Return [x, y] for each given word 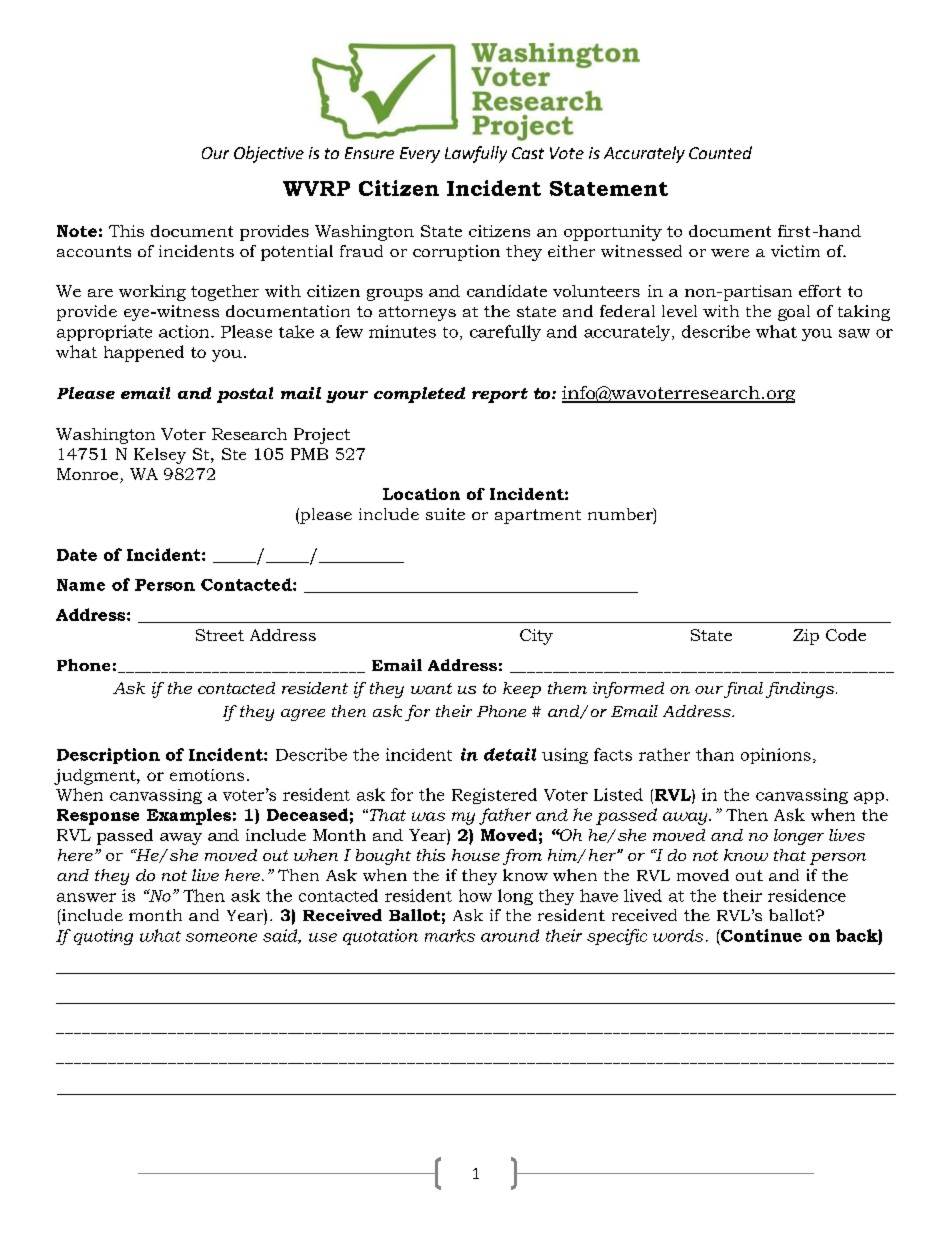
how [475, 895]
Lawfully [476, 154]
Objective [269, 154]
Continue [760, 935]
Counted [720, 152]
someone [221, 937]
